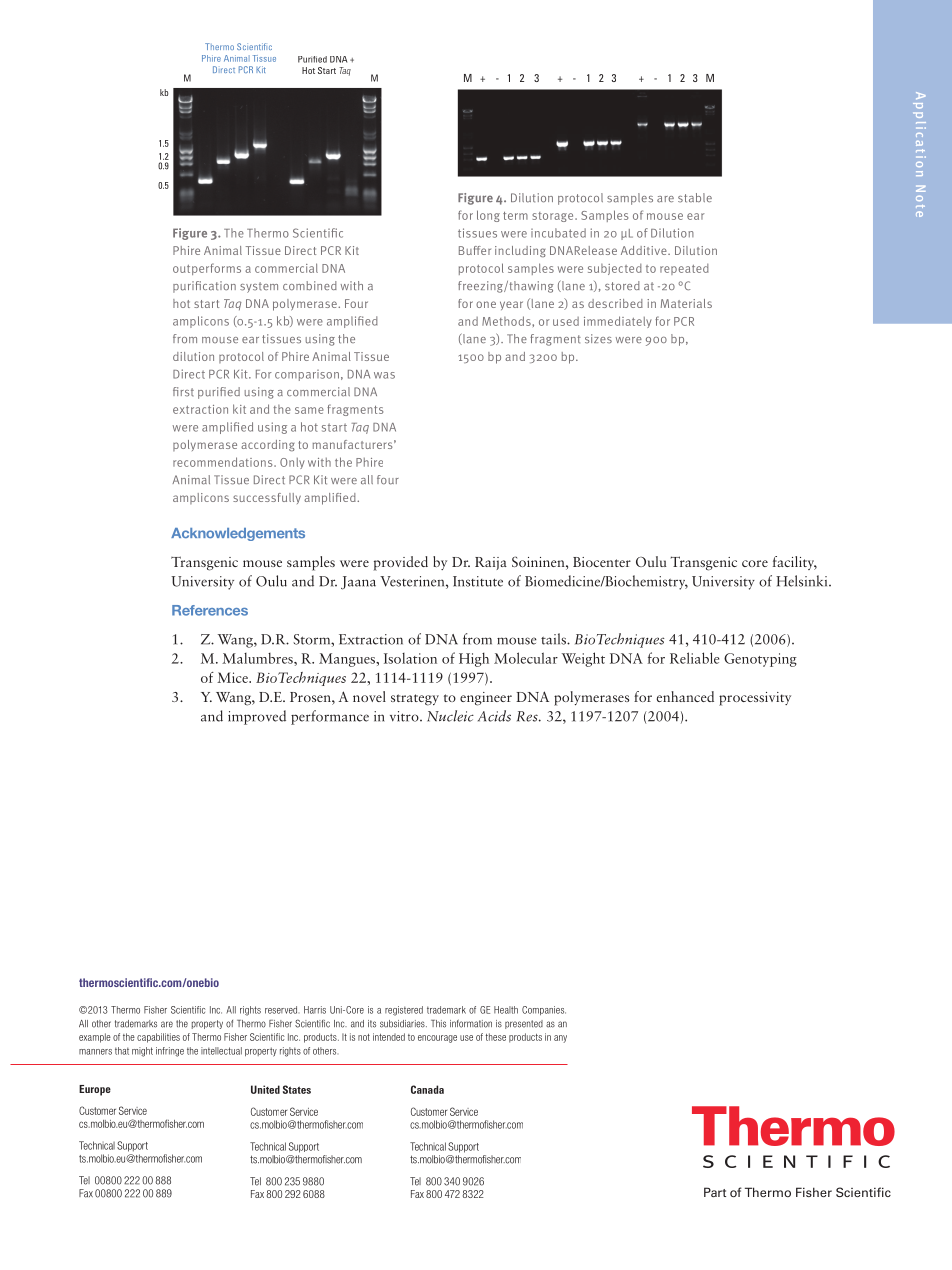 This screenshot has height=1270, width=952. I want to click on References, so click(210, 610).
